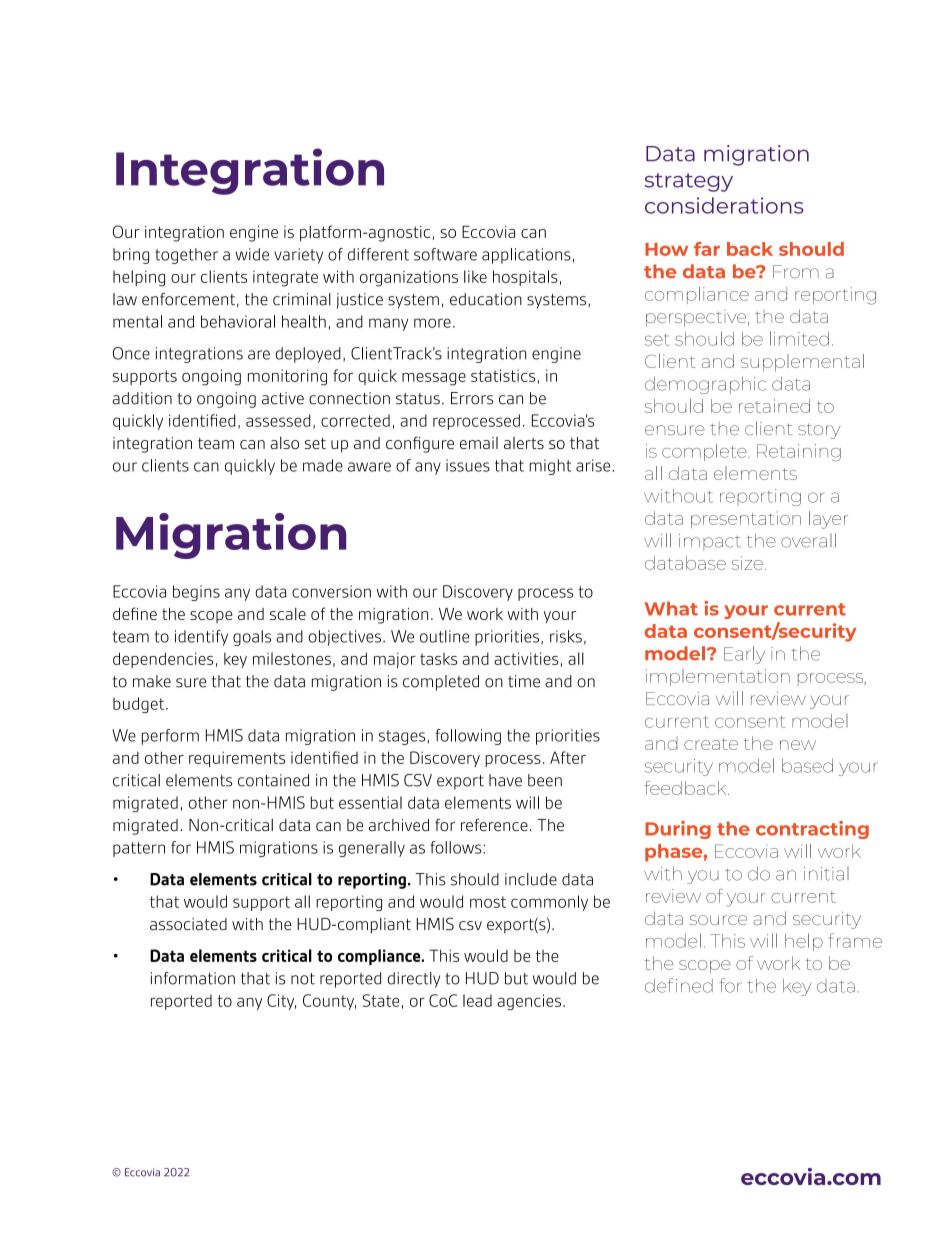 The width and height of the page is (952, 1233). Describe the element at coordinates (468, 465) in the page. I see `issues` at that location.
